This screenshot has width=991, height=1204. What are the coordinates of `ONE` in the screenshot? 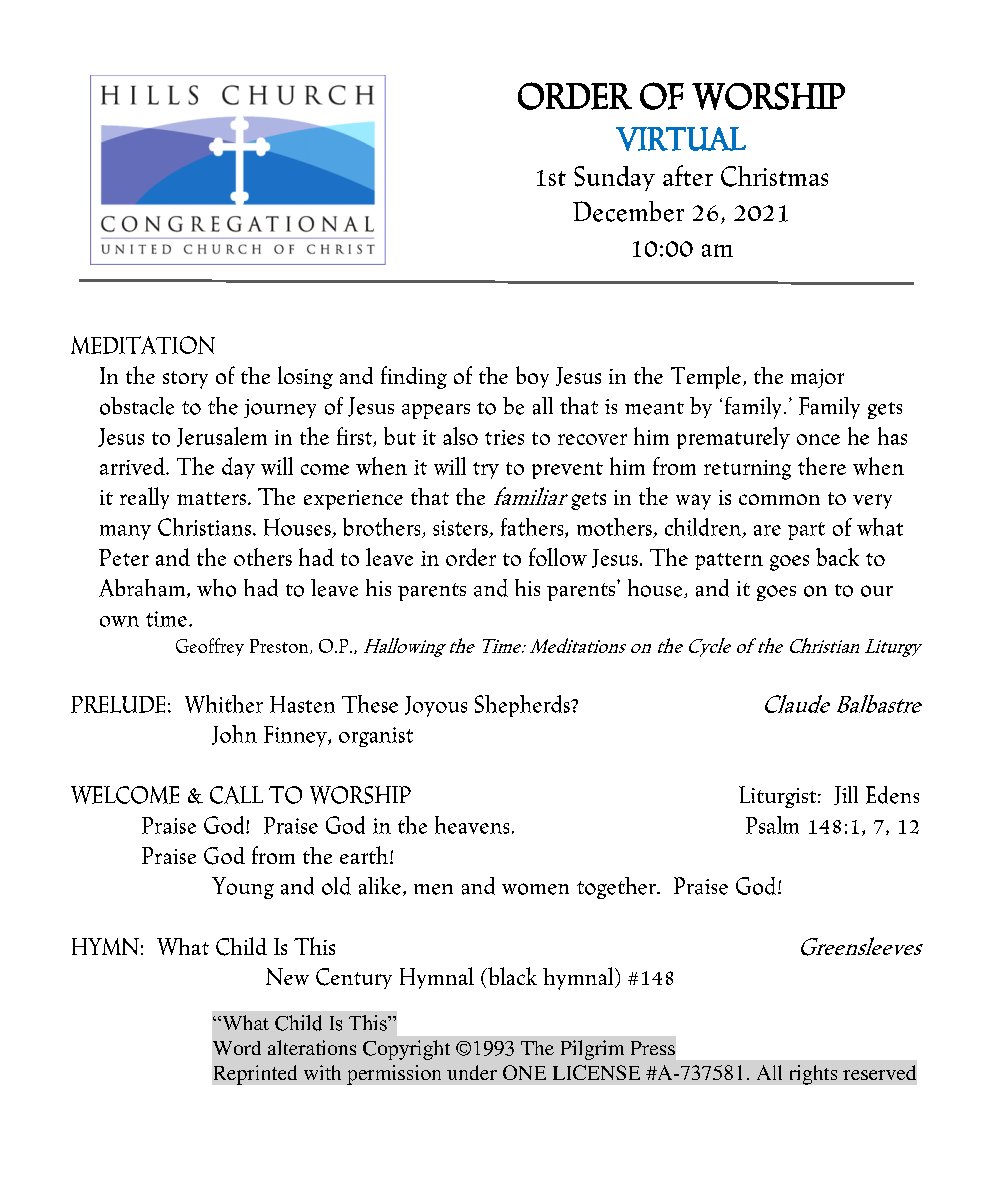 It's located at (524, 1072).
